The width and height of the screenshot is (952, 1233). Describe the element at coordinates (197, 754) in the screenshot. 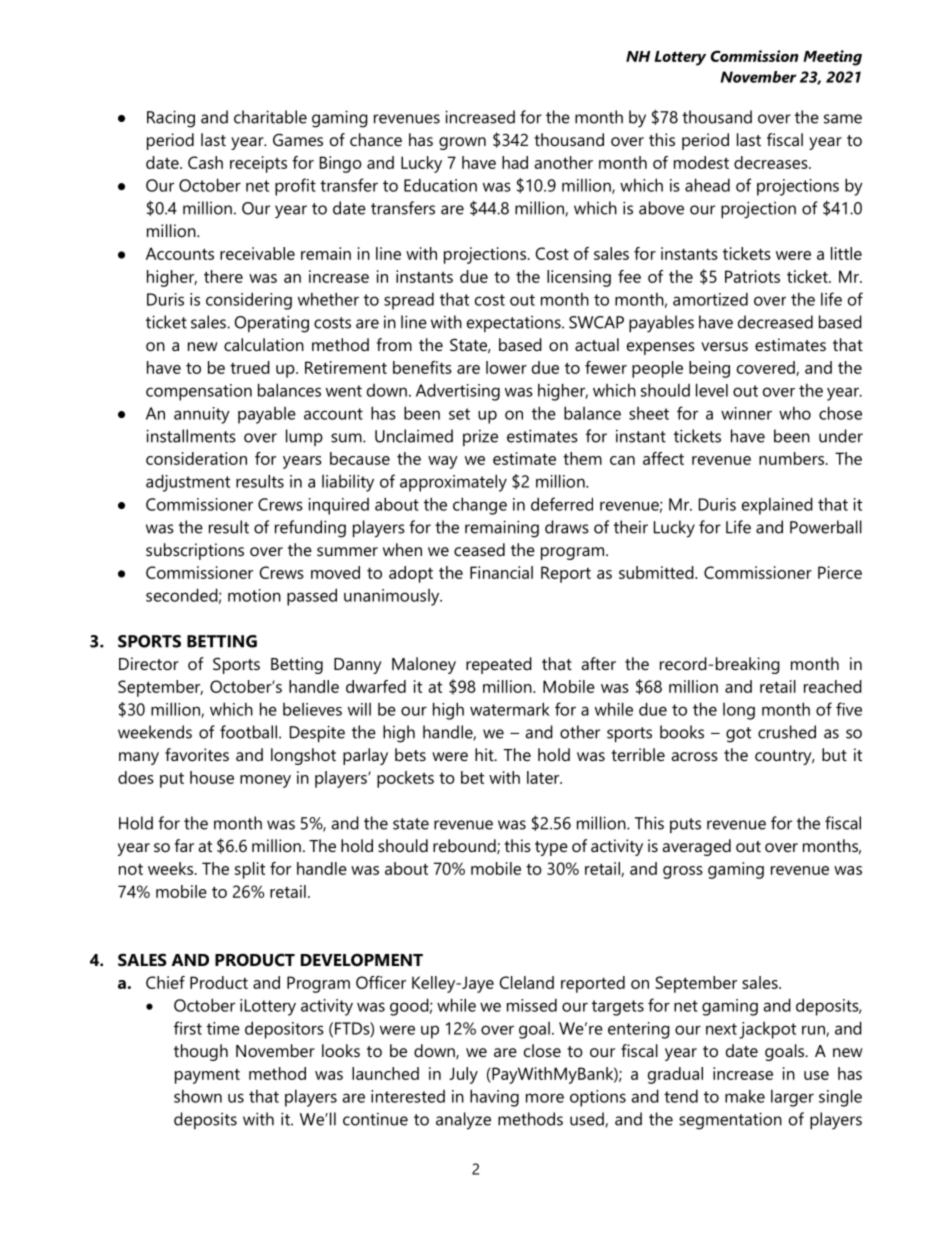

I see `favorites` at that location.
